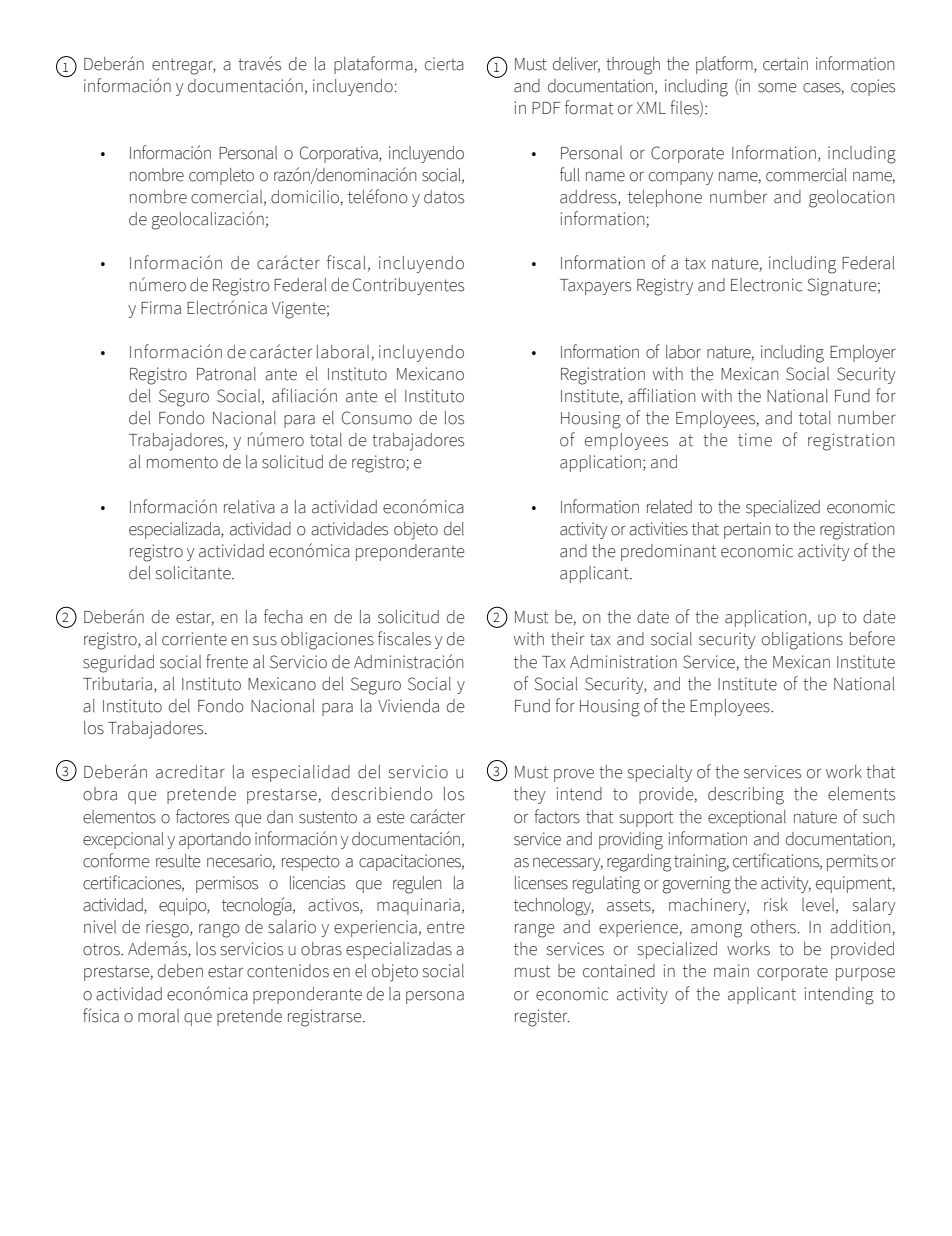 The width and height of the image is (952, 1236). I want to click on fecha, so click(283, 616).
